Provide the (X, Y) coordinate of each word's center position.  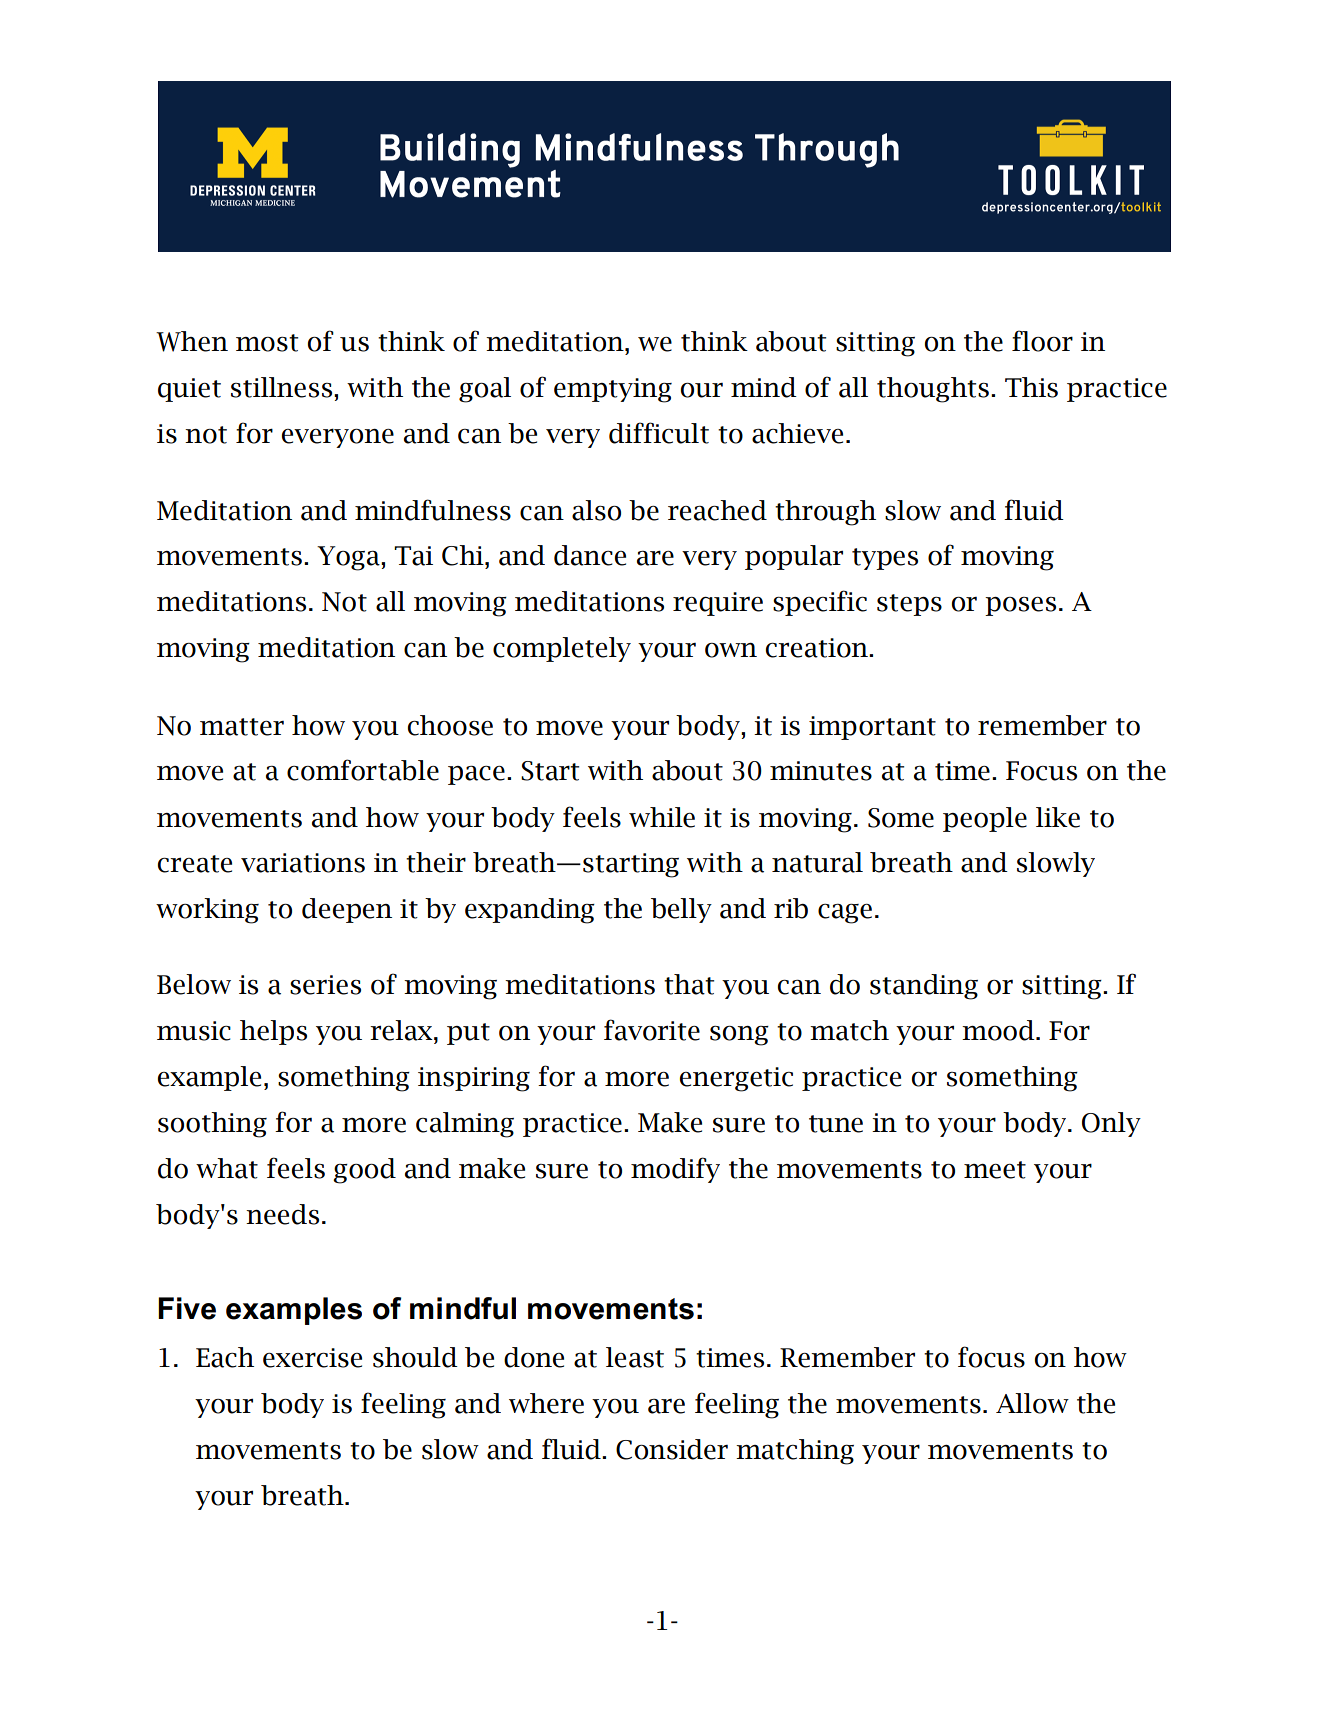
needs (282, 1214)
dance (590, 555)
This (1031, 387)
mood (999, 1030)
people (985, 819)
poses (1020, 606)
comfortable (363, 770)
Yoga (349, 558)
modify (675, 1170)
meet (995, 1170)
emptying (613, 390)
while (662, 817)
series (325, 985)
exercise (312, 1358)
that (689, 984)
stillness (283, 387)
